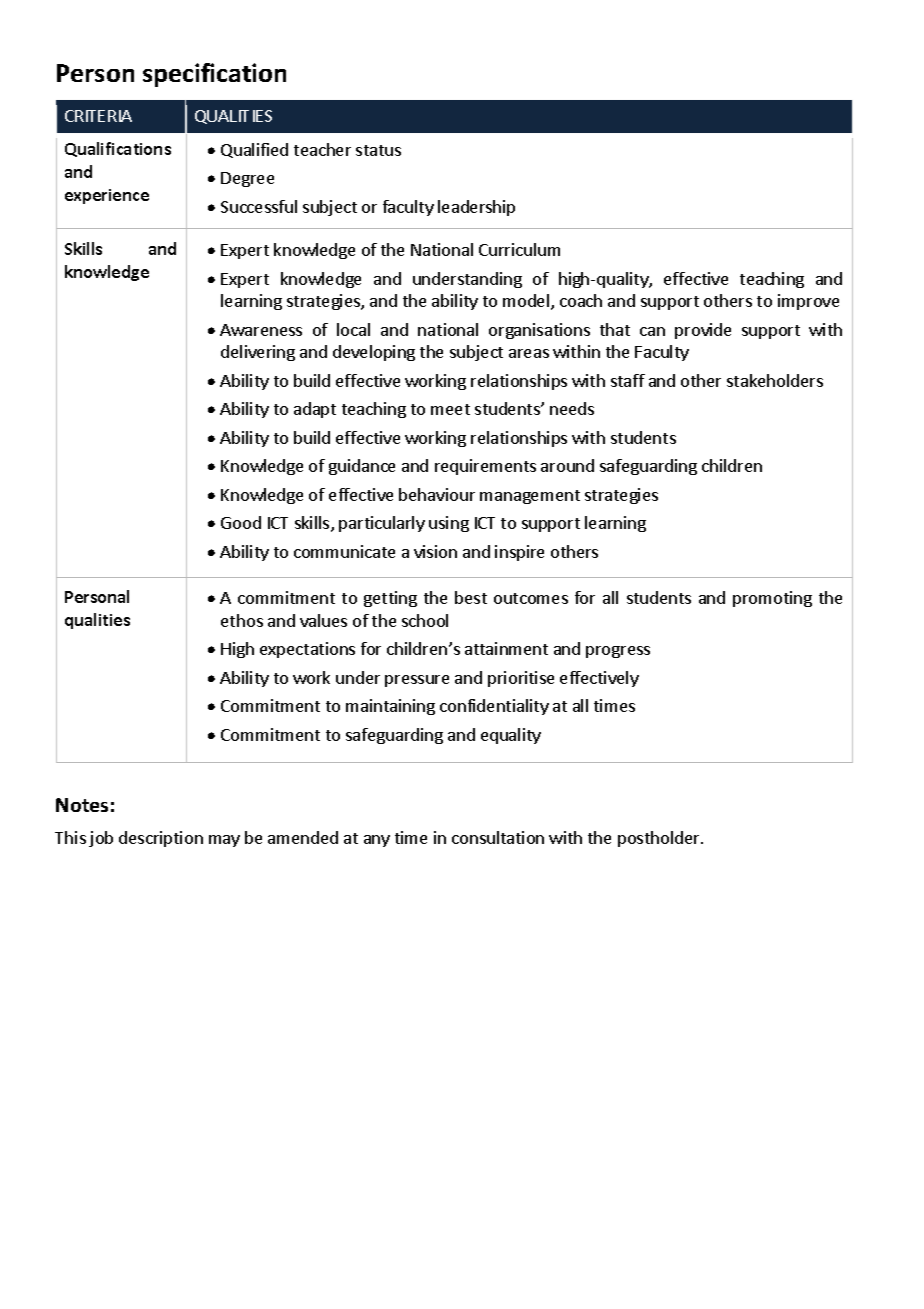 The width and height of the image is (924, 1309). What do you see at coordinates (161, 839) in the image?
I see `description` at bounding box center [161, 839].
